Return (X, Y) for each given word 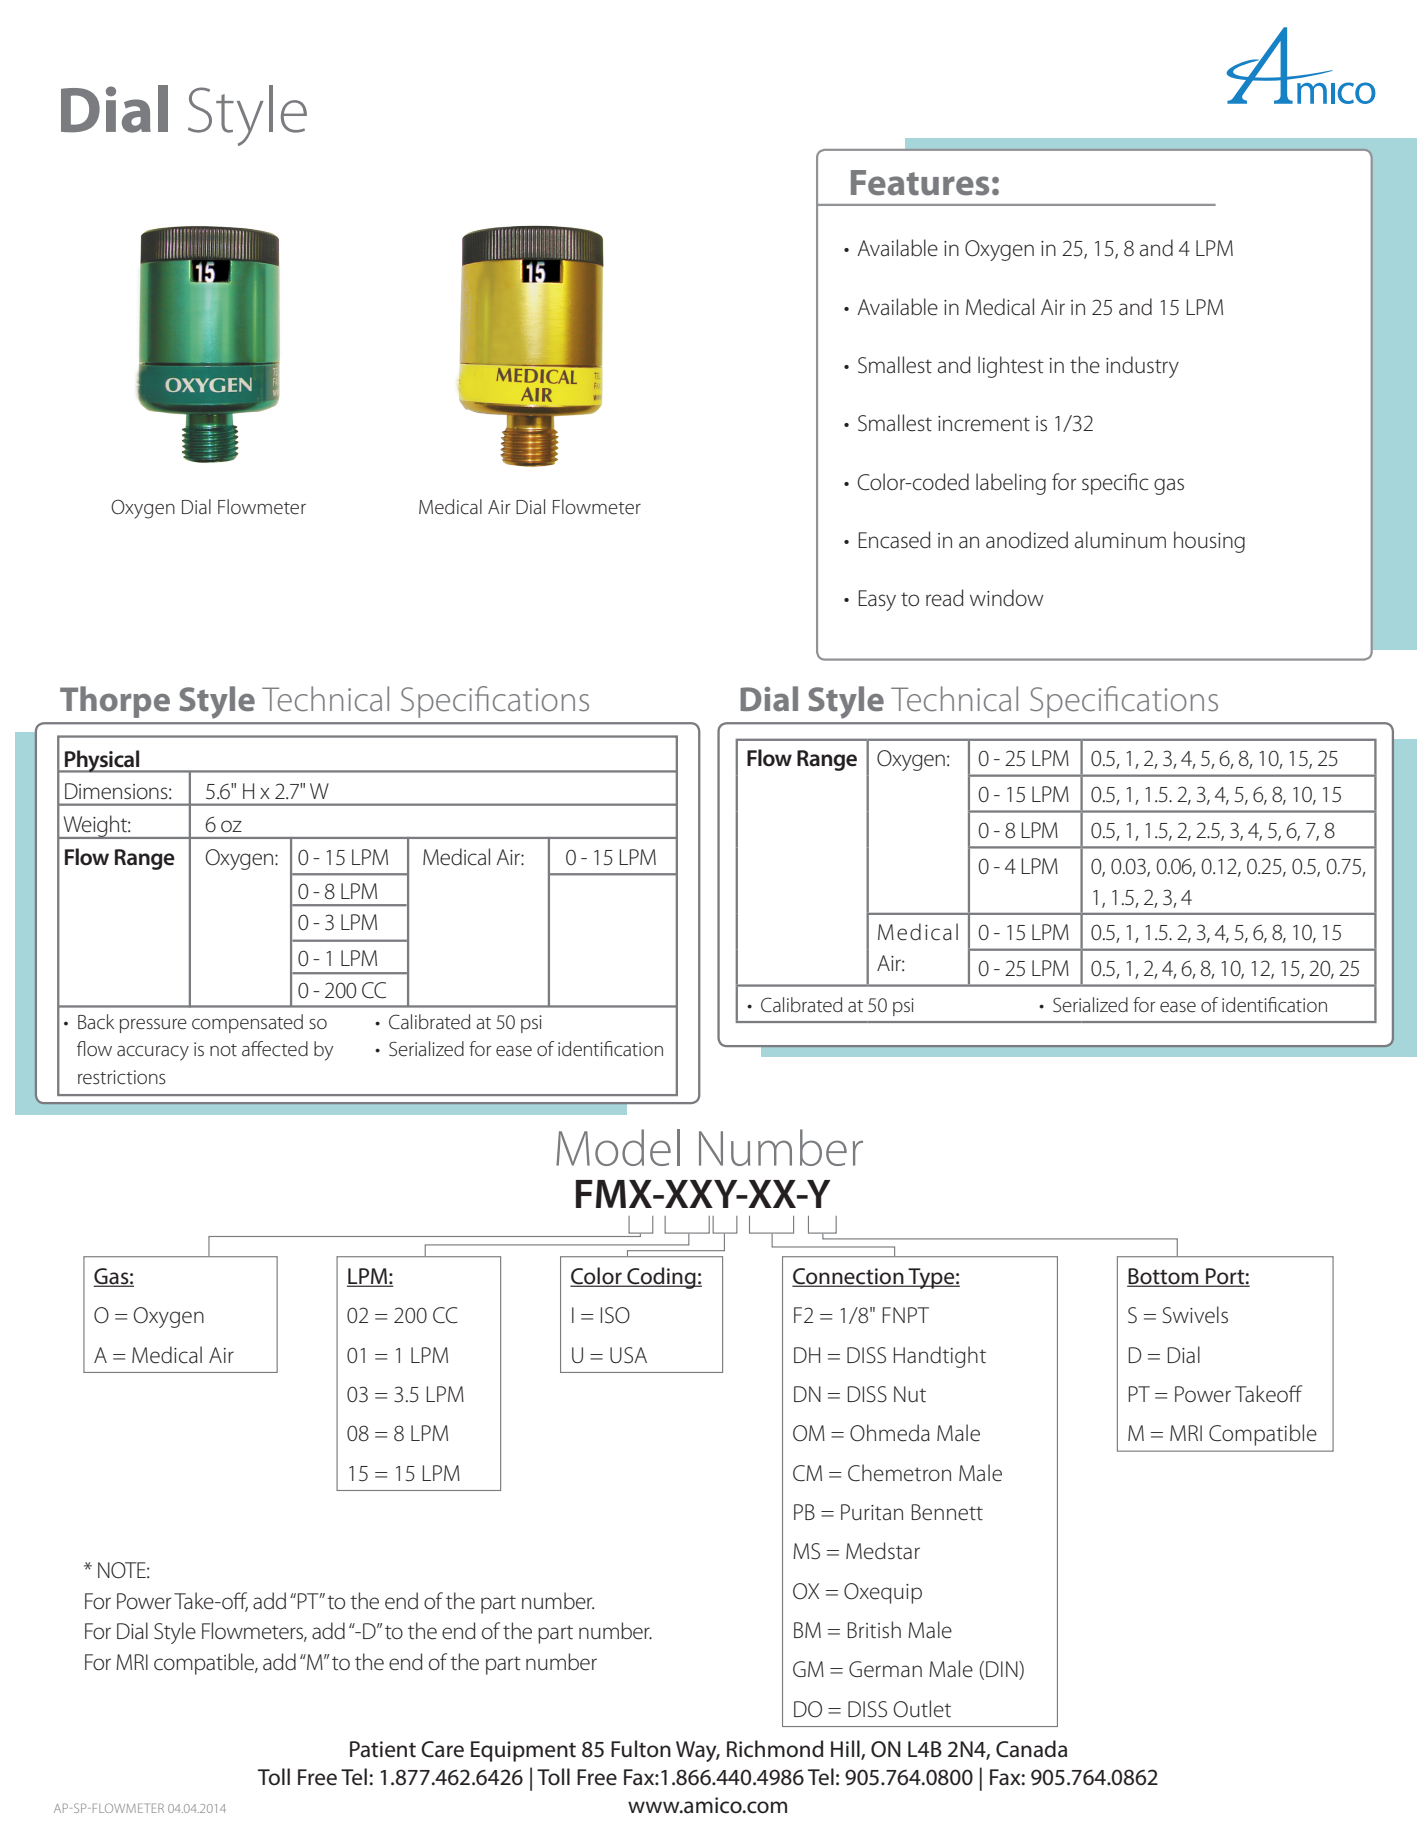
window (1007, 598)
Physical (102, 761)
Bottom (1164, 1277)
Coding (661, 1278)
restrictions (122, 1077)
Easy (877, 600)
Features (920, 183)
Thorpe (115, 702)
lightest (1011, 367)
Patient (383, 1749)
